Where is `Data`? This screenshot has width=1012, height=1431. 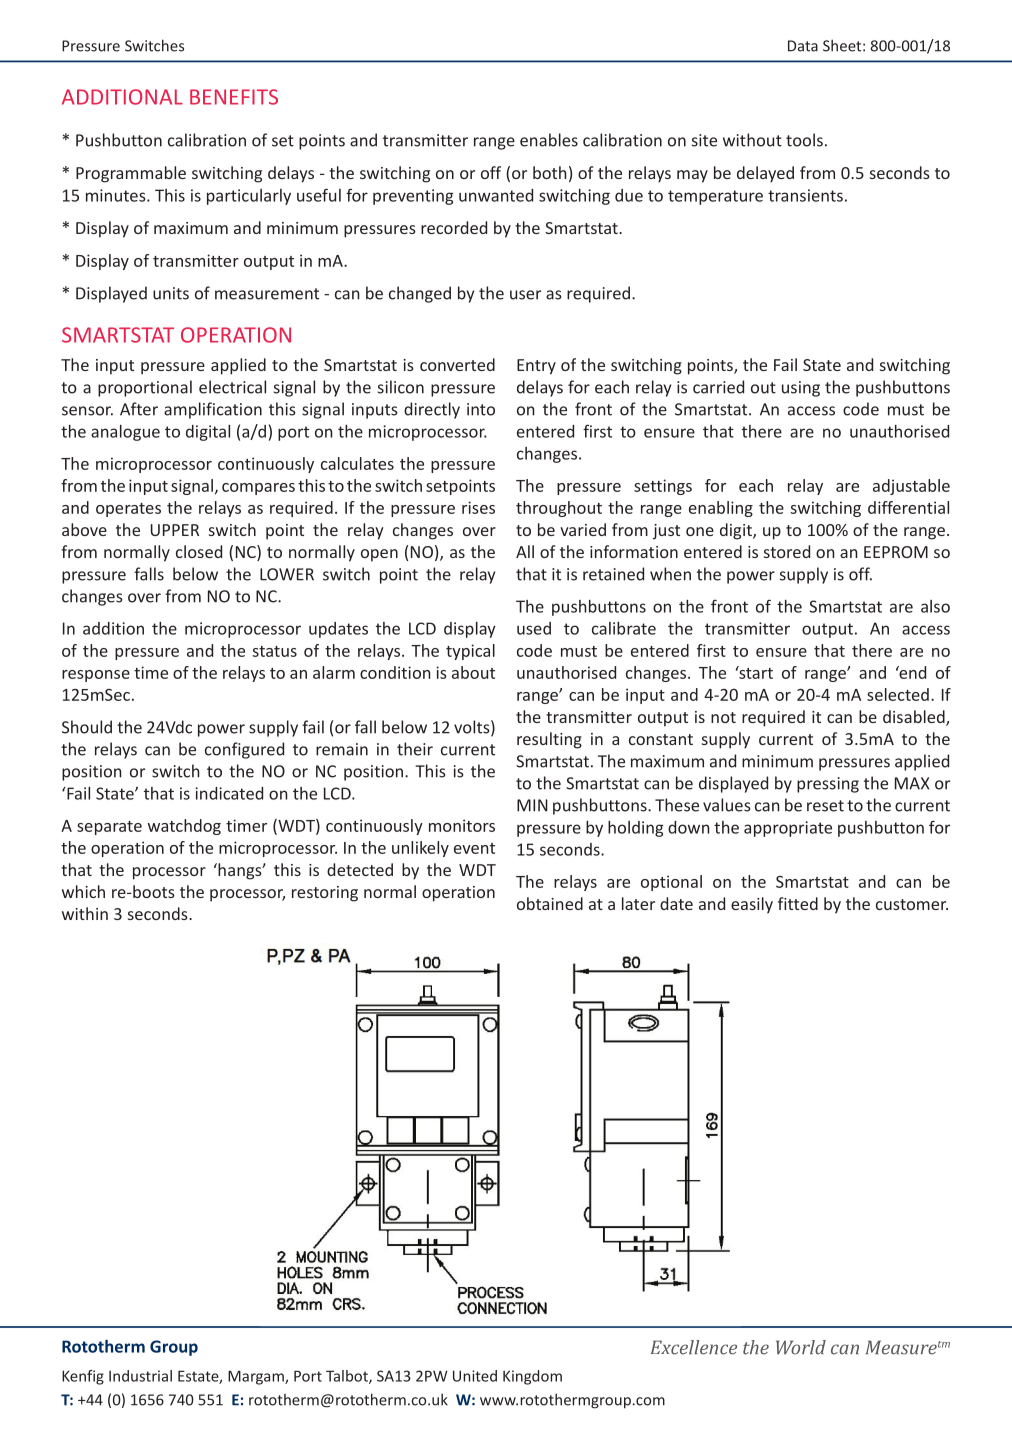
Data is located at coordinates (803, 46).
